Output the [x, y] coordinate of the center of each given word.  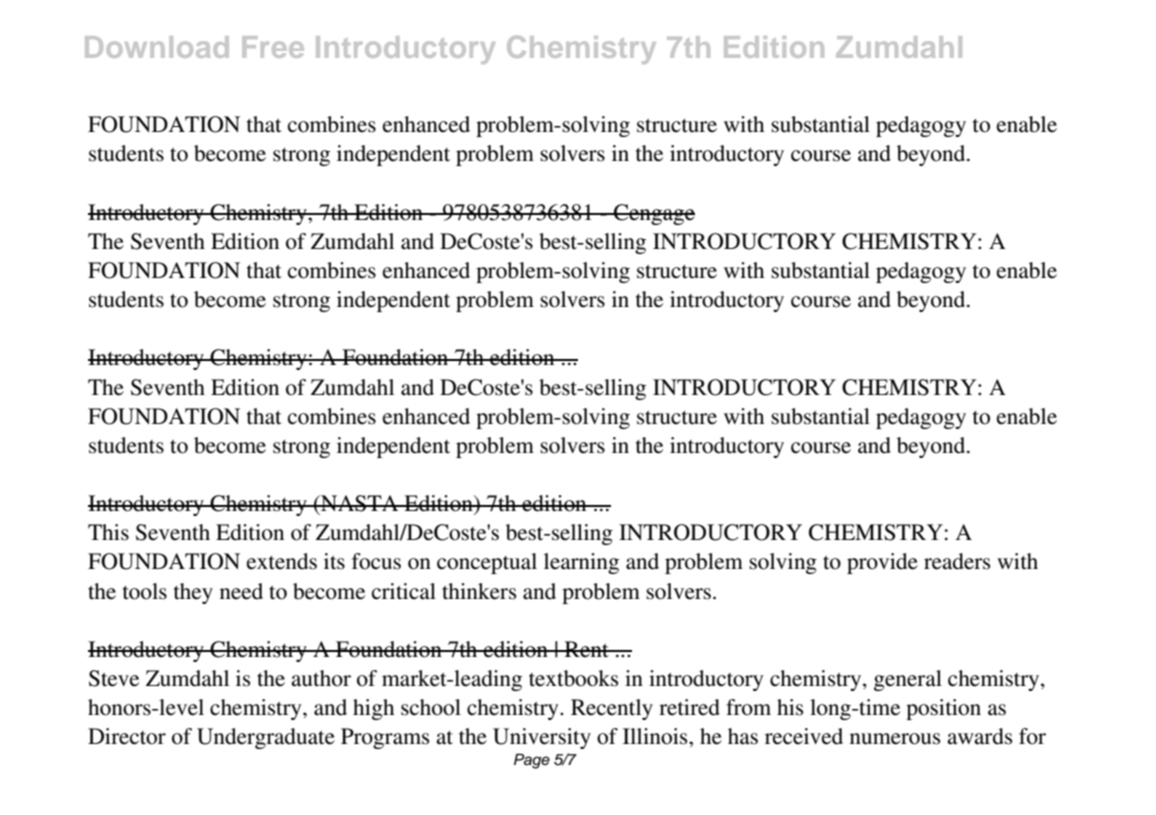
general [908, 680]
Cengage [653, 214]
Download [157, 47]
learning [581, 563]
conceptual [487, 563]
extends [282, 561]
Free [273, 47]
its [334, 561]
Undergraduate [266, 738]
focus [376, 561]
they [193, 593]
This [108, 532]
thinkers [479, 591]
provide [882, 563]
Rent [586, 649]
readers [957, 561]
